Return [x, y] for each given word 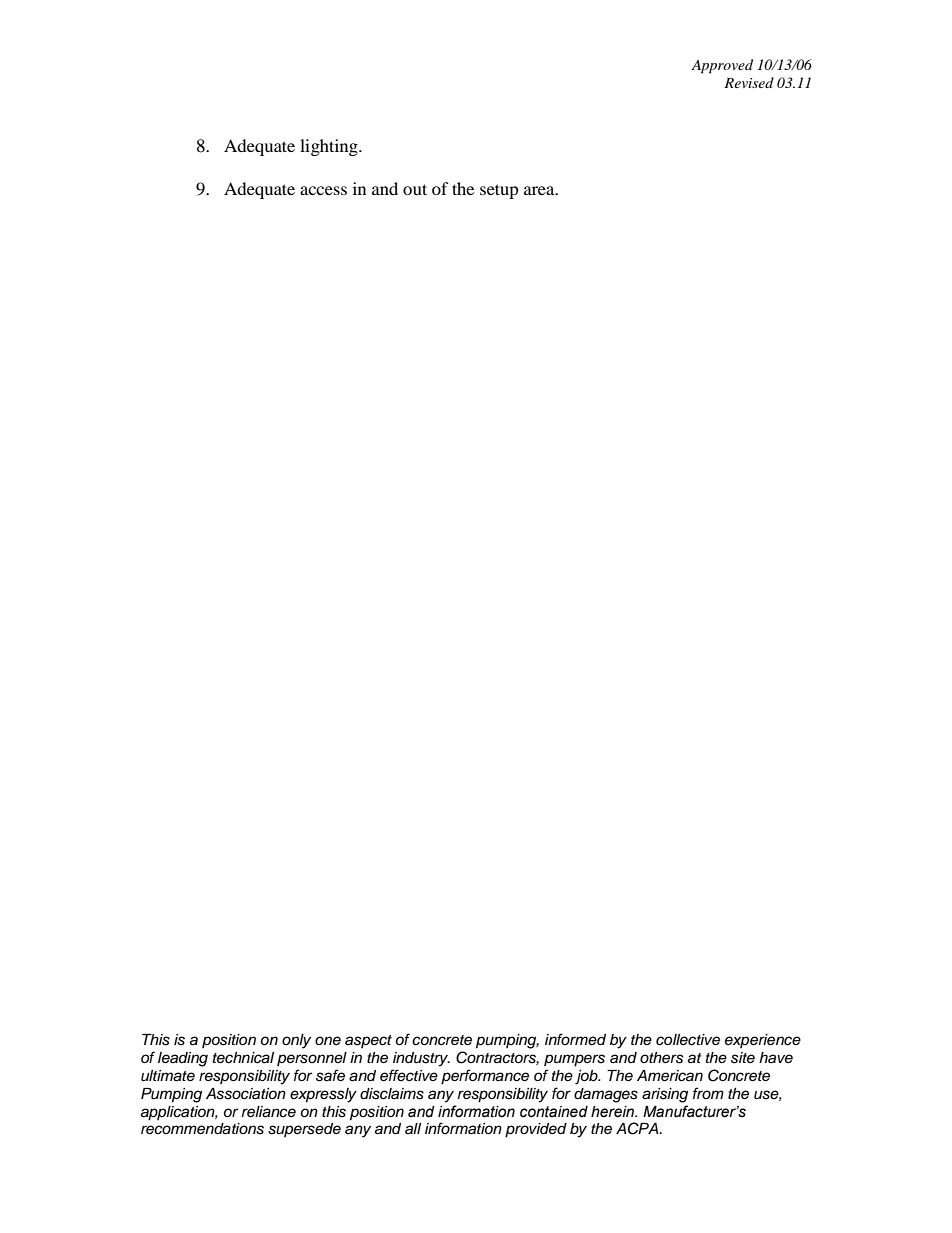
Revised [749, 82]
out [415, 189]
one [328, 1040]
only [296, 1041]
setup [499, 191]
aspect [368, 1041]
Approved [722, 66]
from [708, 1093]
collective [688, 1040]
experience [763, 1041]
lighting [330, 147]
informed [575, 1039]
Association [246, 1094]
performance [485, 1077]
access [323, 190]
